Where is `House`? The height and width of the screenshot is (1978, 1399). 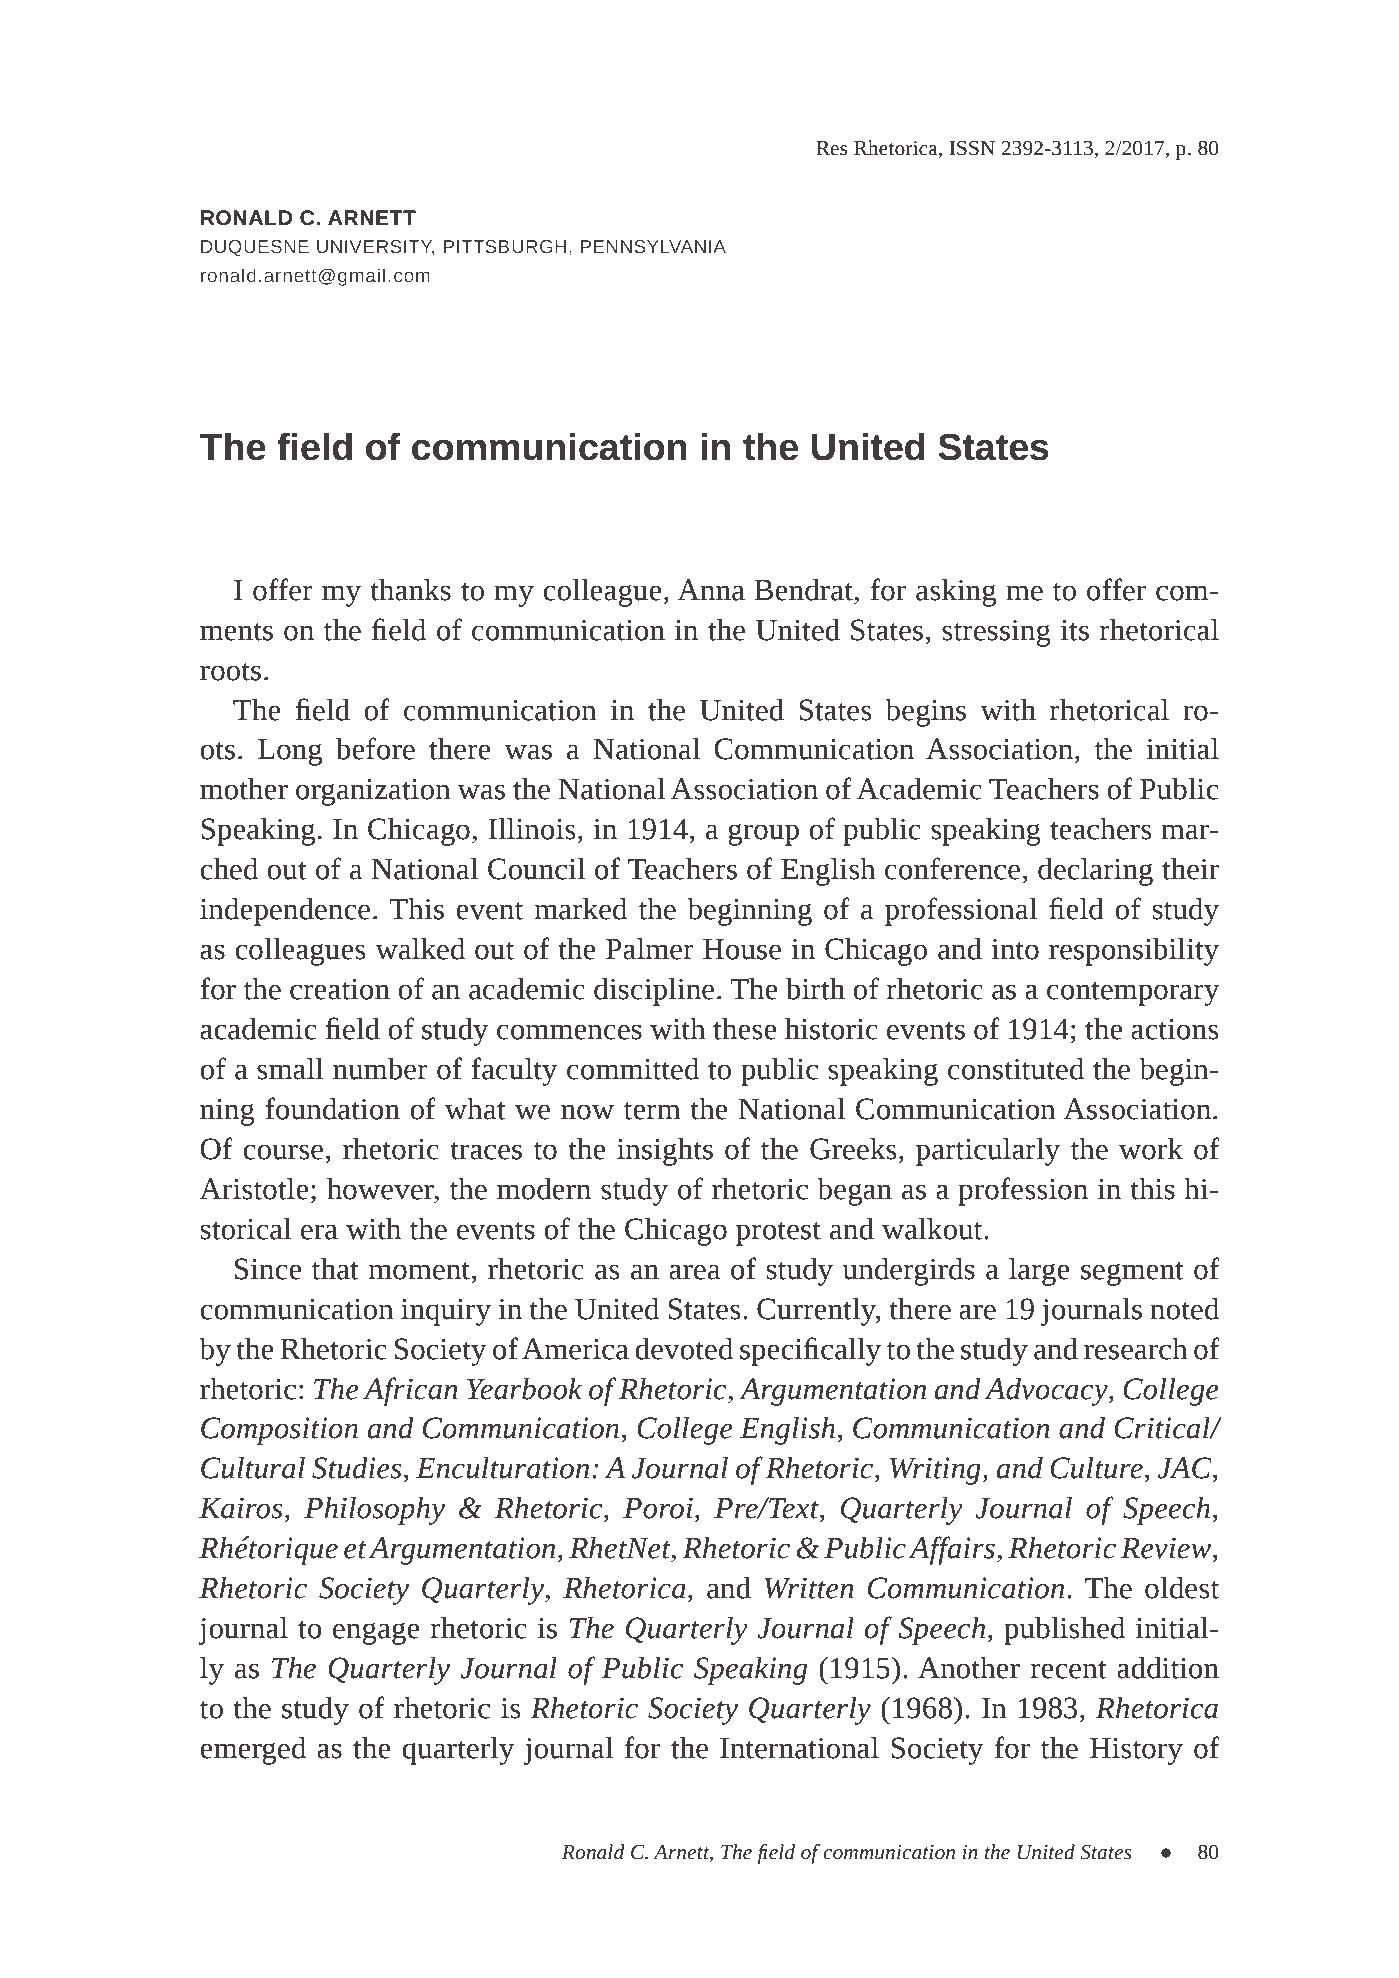
House is located at coordinates (742, 949).
